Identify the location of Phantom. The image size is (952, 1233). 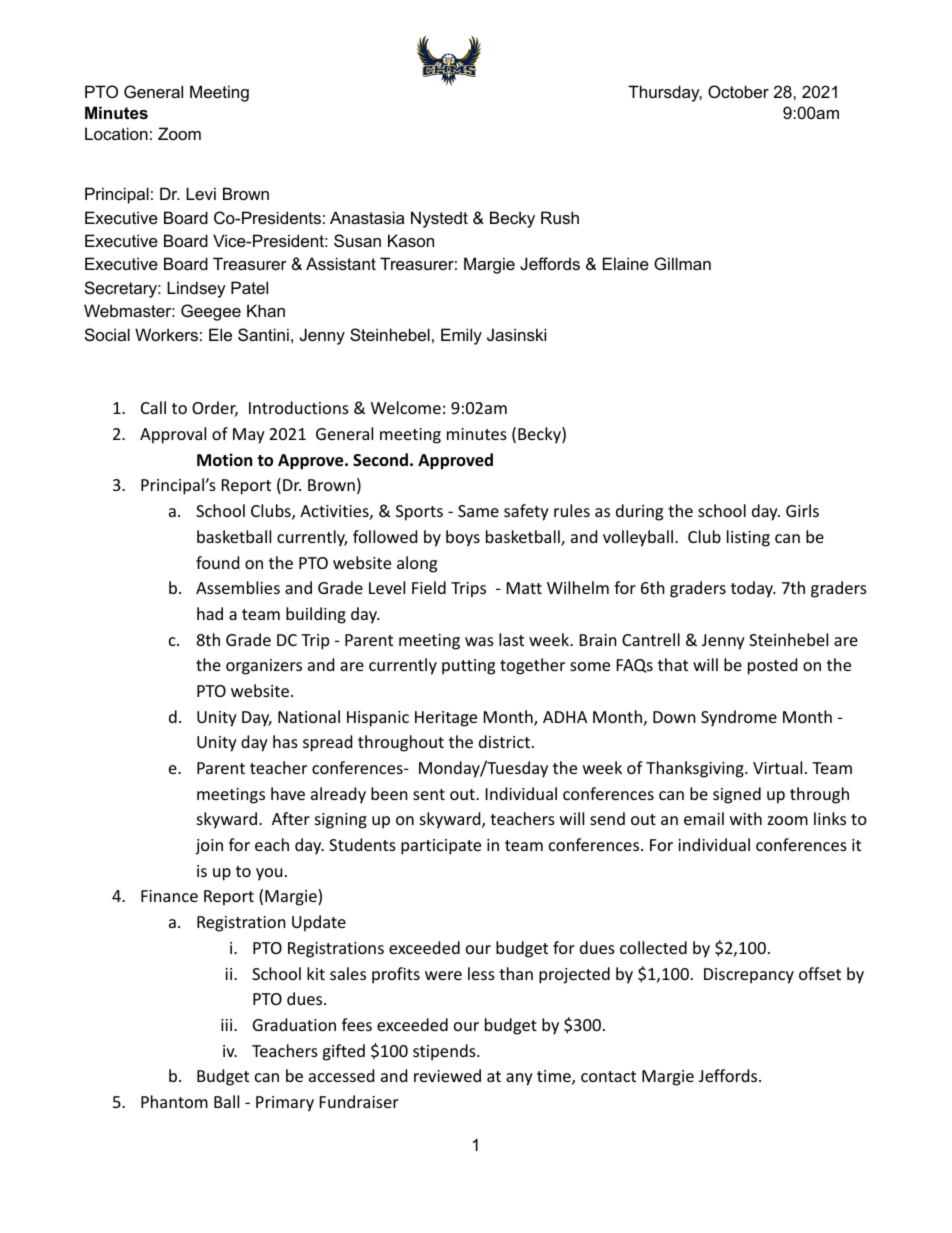
(174, 1101).
